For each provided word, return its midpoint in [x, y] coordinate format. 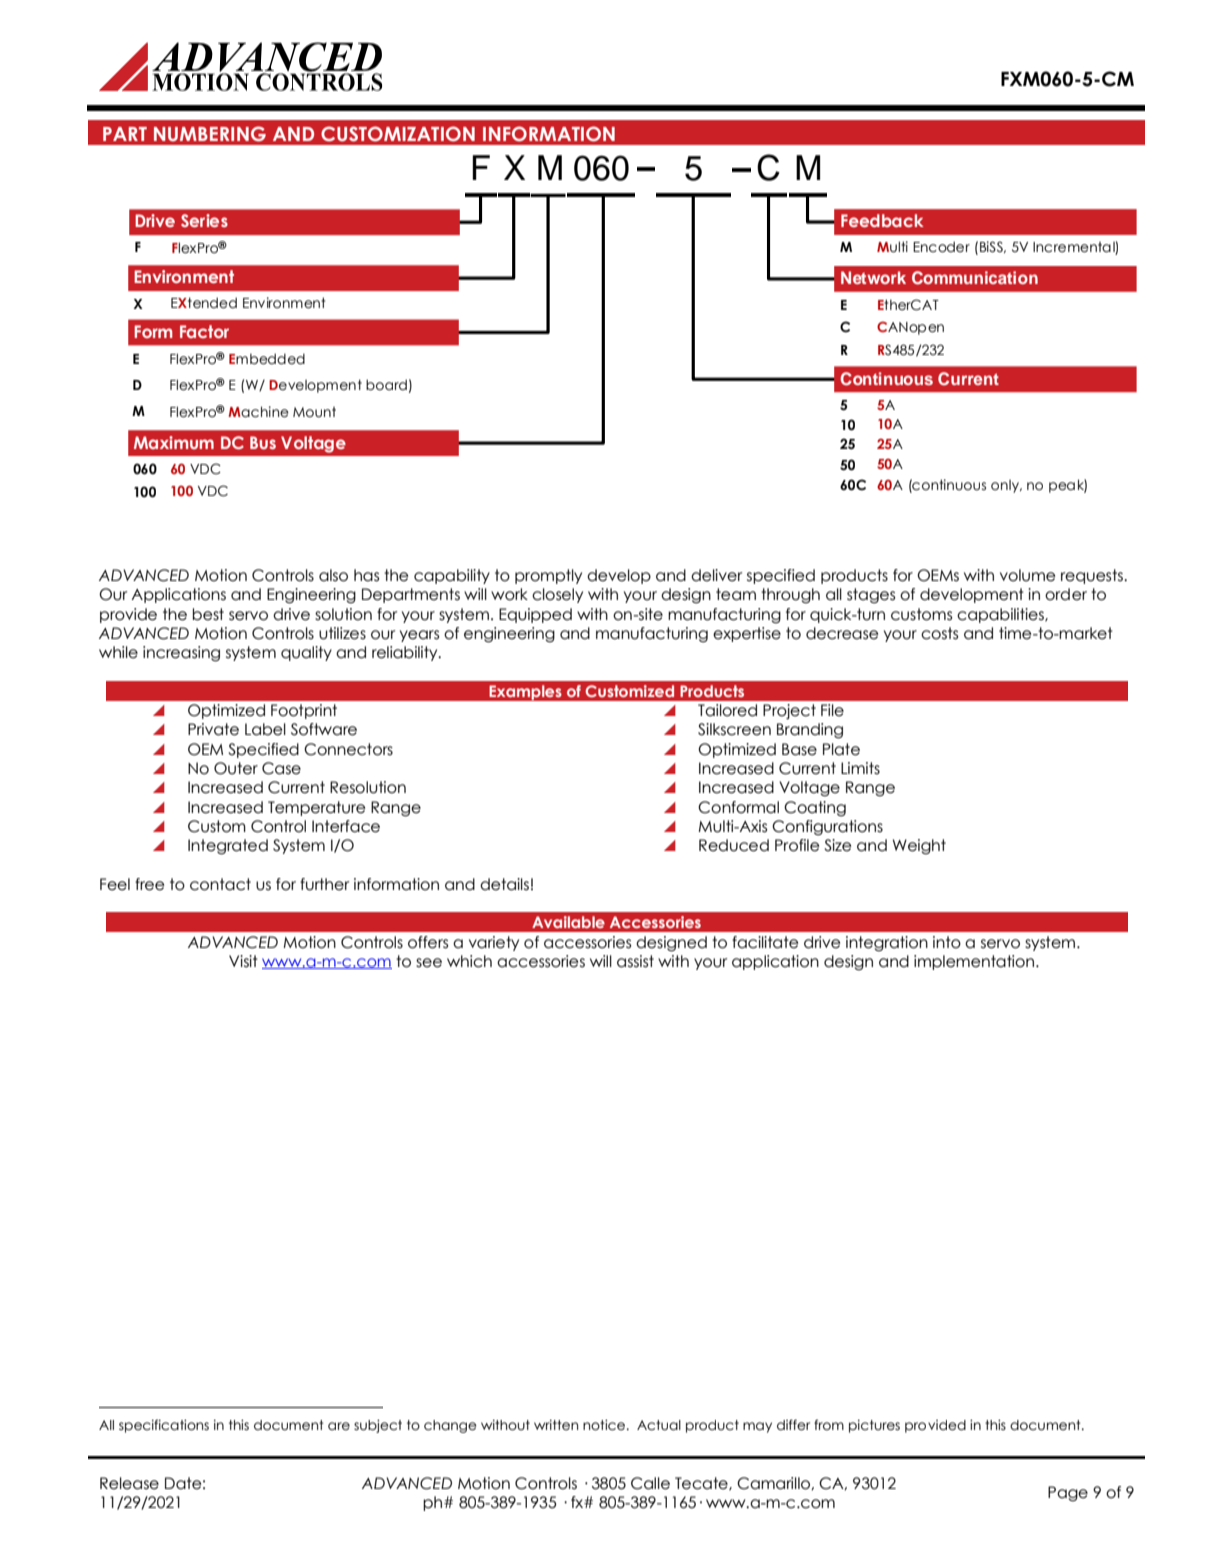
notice [604, 1425]
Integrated [228, 847]
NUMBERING [210, 134]
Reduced [734, 845]
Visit [243, 961]
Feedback [882, 220]
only [1006, 486]
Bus [263, 442]
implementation [975, 962]
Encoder [941, 247]
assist [635, 961]
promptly [548, 576]
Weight [919, 847]
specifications [164, 1426]
